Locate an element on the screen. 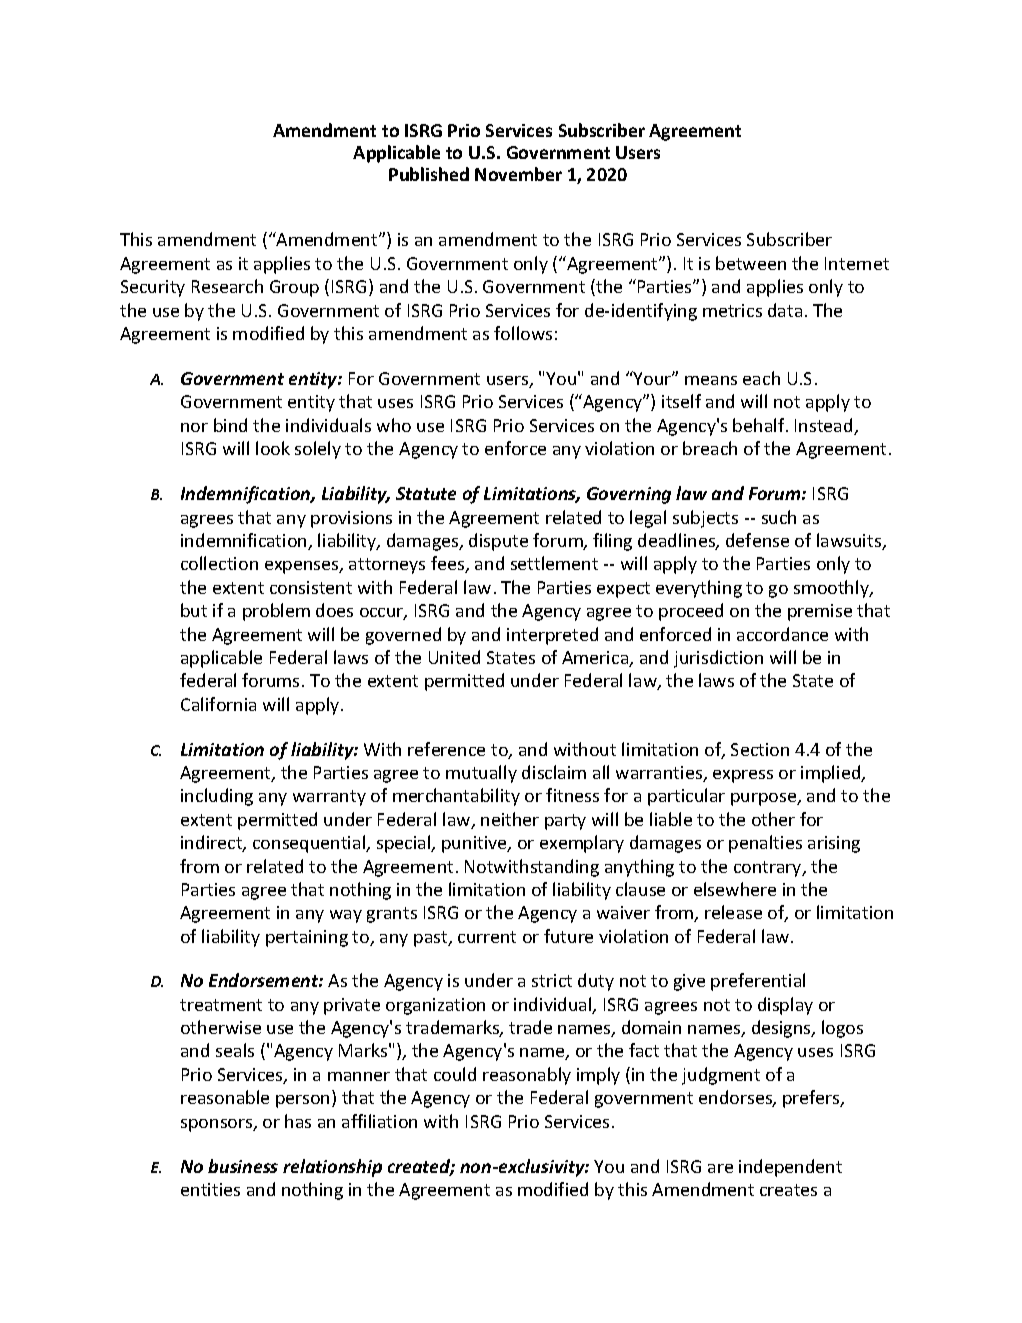 This screenshot has width=1022, height=1323. between is located at coordinates (751, 263).
